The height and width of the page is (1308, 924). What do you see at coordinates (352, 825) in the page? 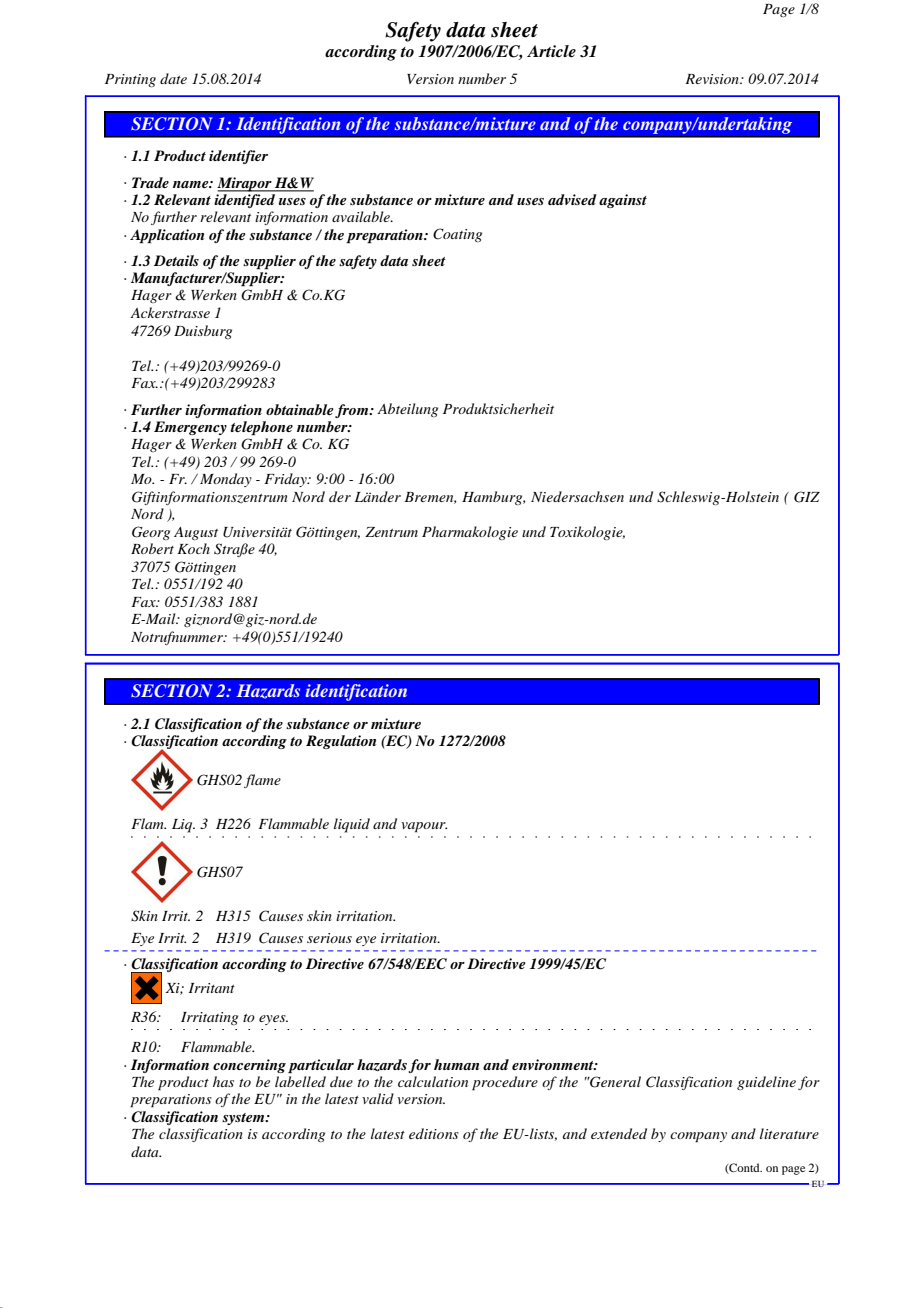
I see `liquid` at bounding box center [352, 825].
